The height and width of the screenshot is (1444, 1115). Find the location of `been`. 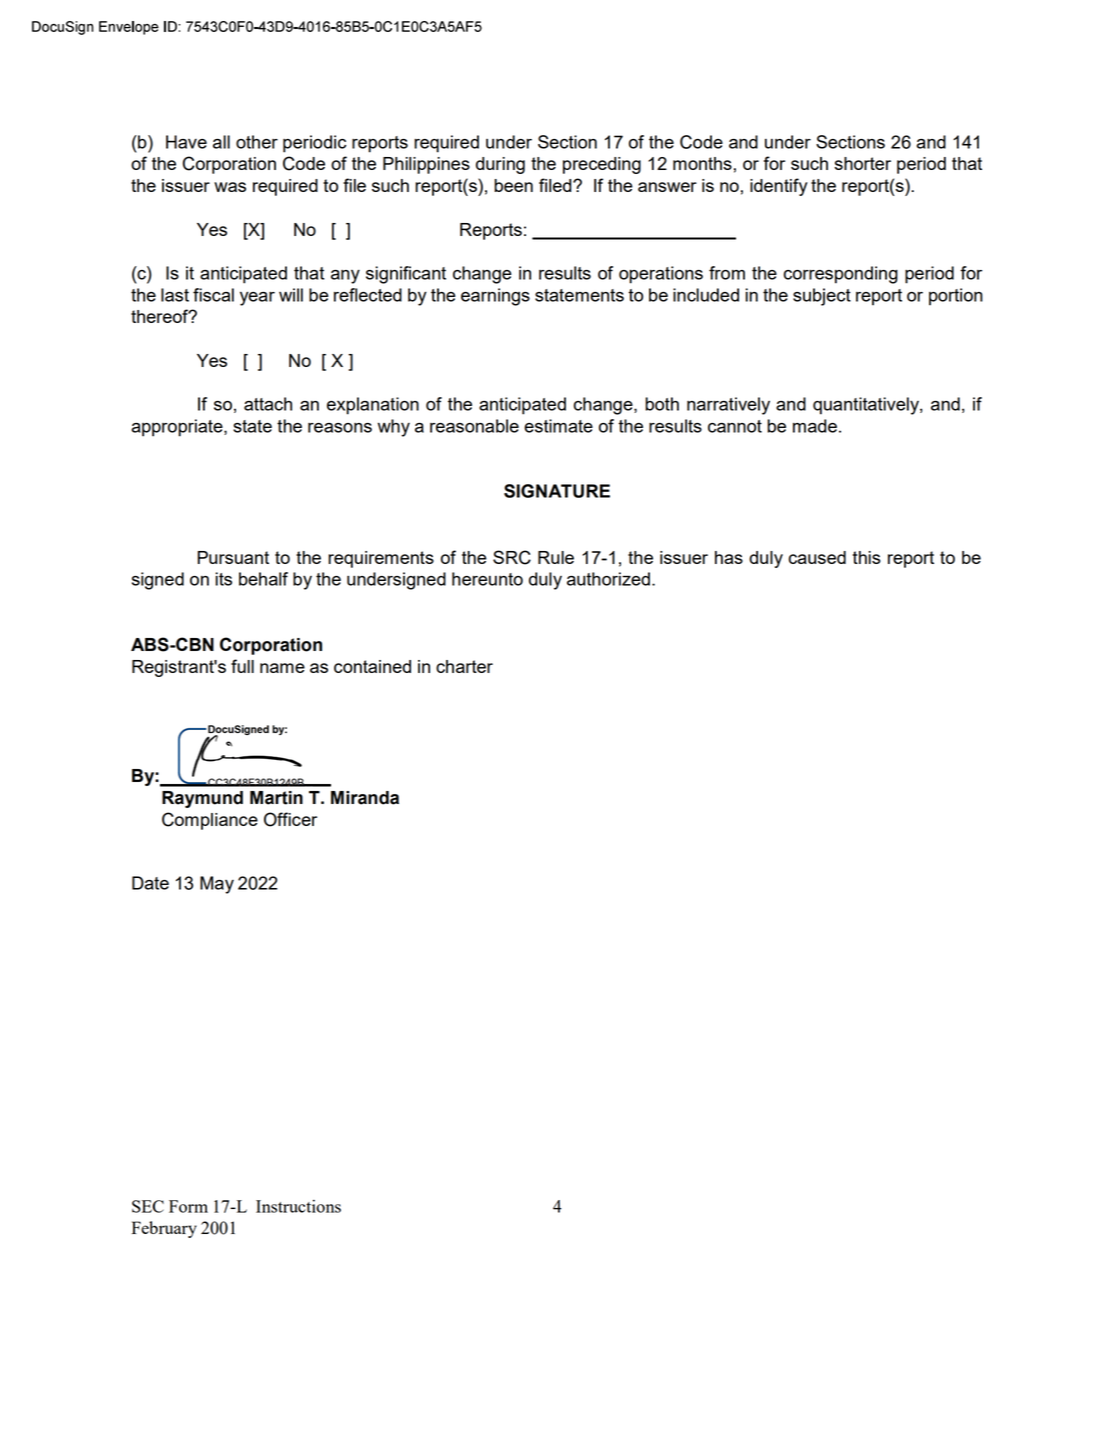

been is located at coordinates (513, 185).
